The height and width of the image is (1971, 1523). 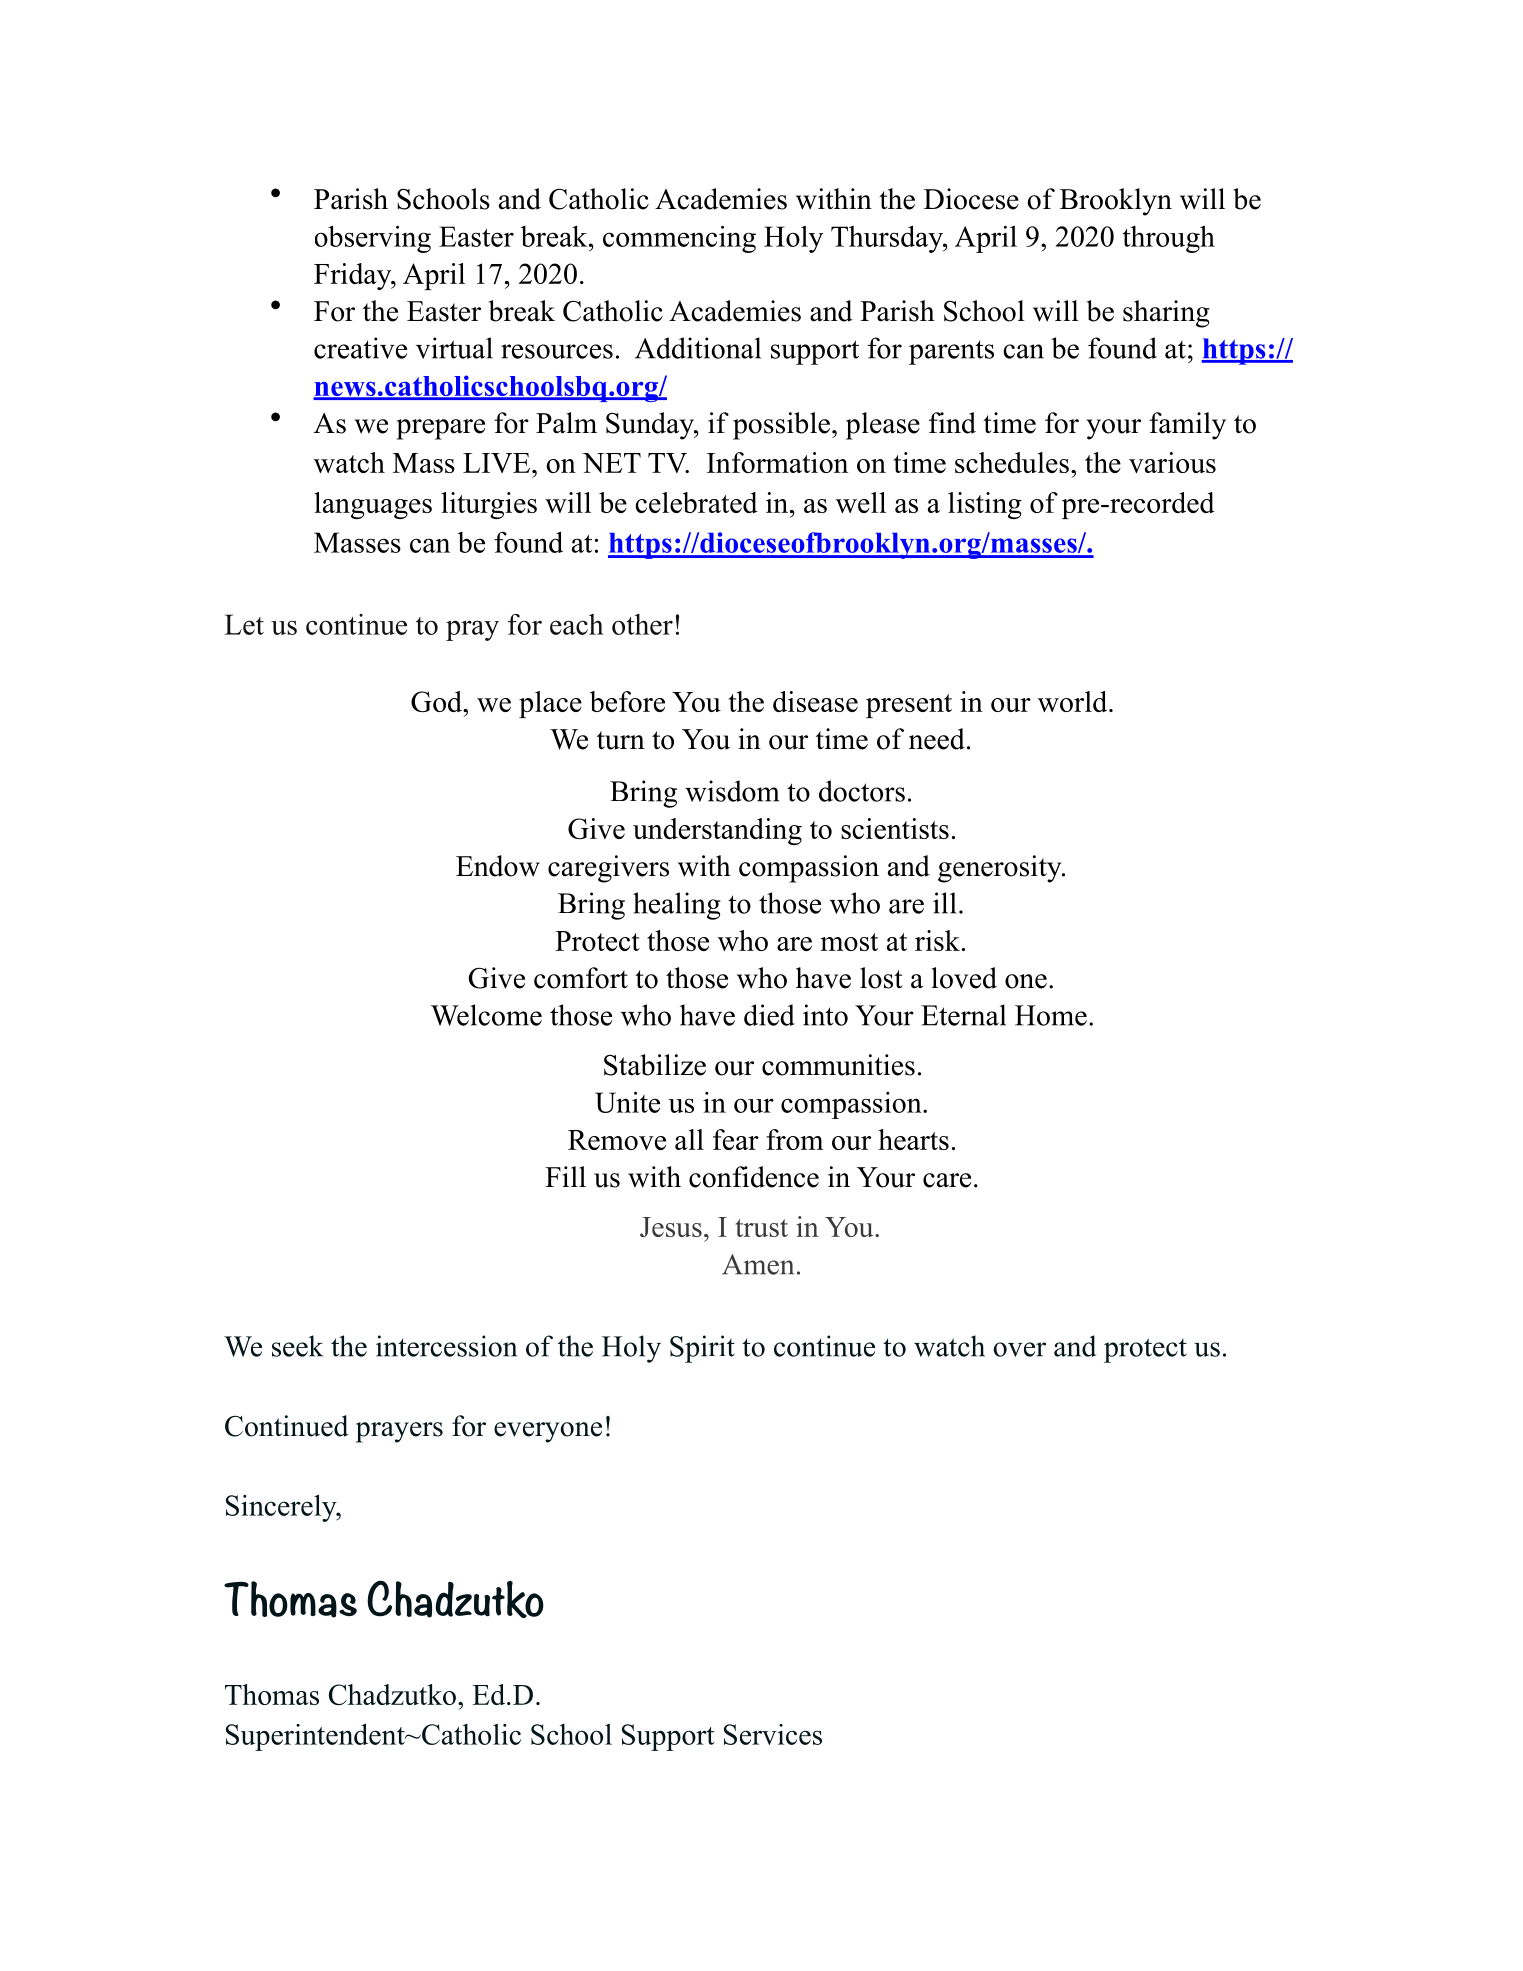 What do you see at coordinates (1001, 869) in the image?
I see `generosity` at bounding box center [1001, 869].
